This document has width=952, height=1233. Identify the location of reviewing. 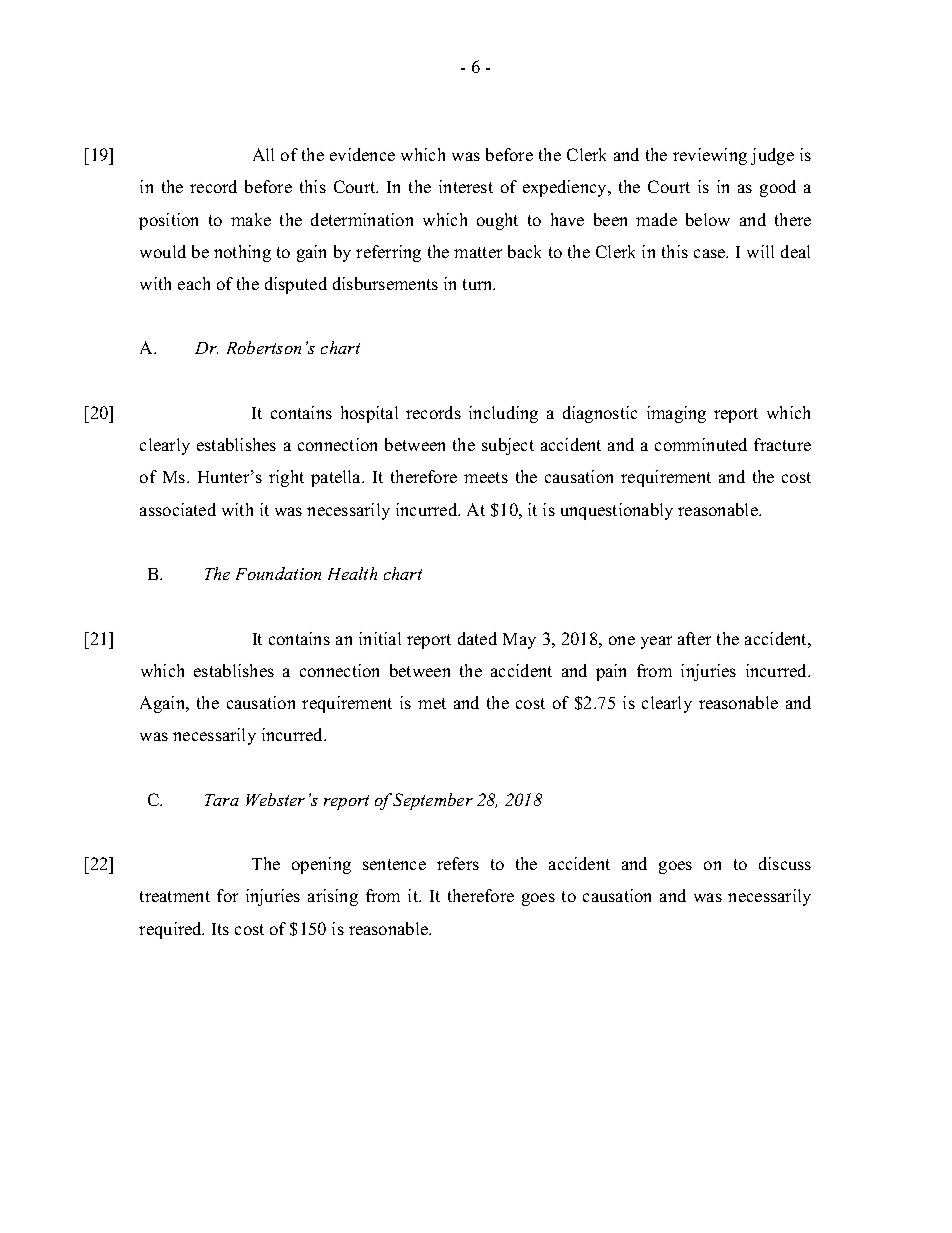
(710, 156).
